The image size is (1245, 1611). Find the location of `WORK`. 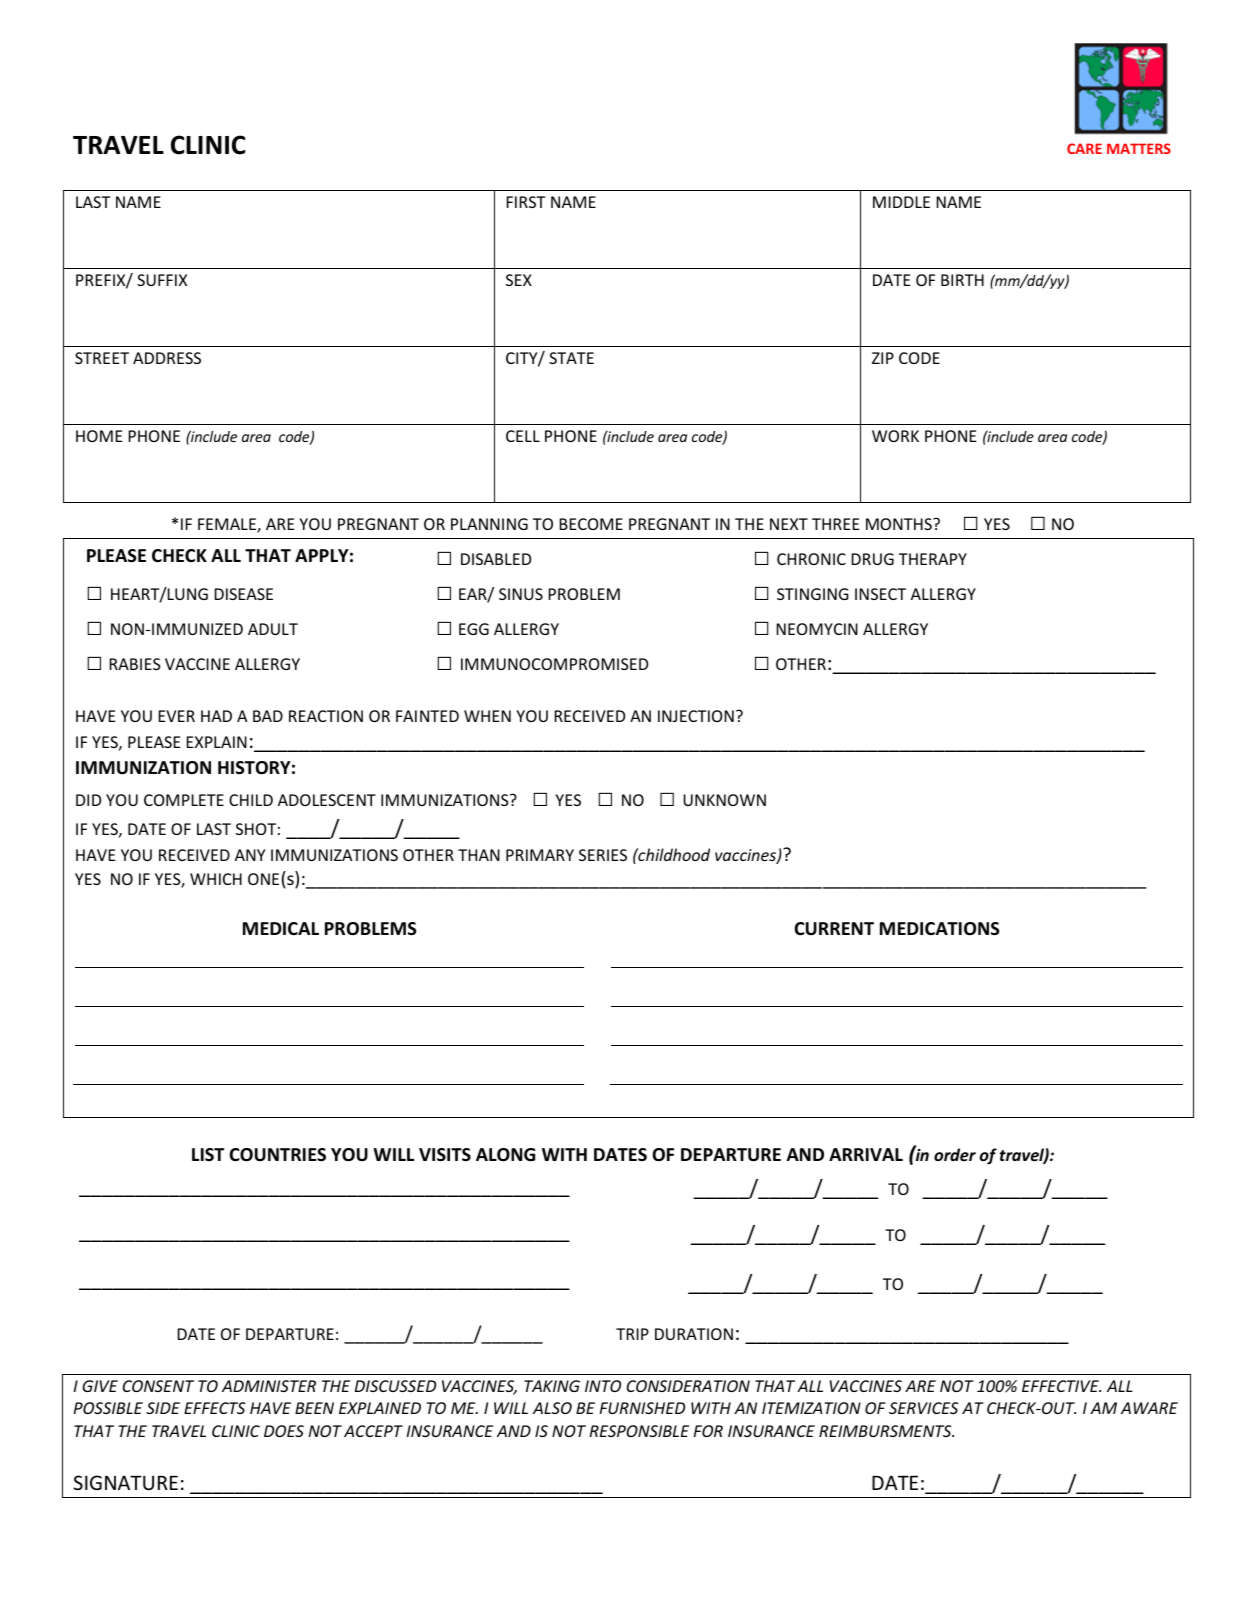

WORK is located at coordinates (895, 436).
